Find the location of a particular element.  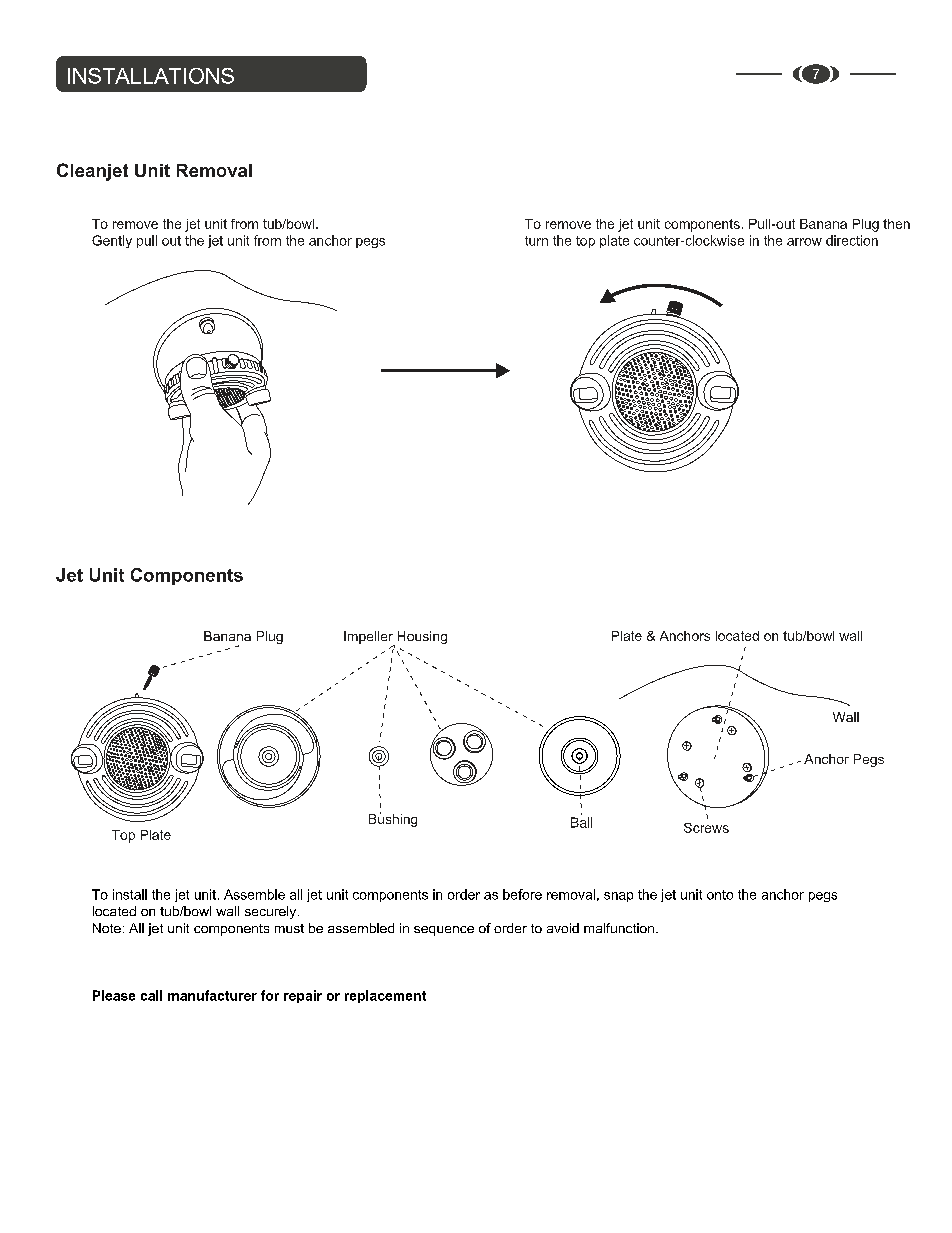

sequence is located at coordinates (444, 931).
